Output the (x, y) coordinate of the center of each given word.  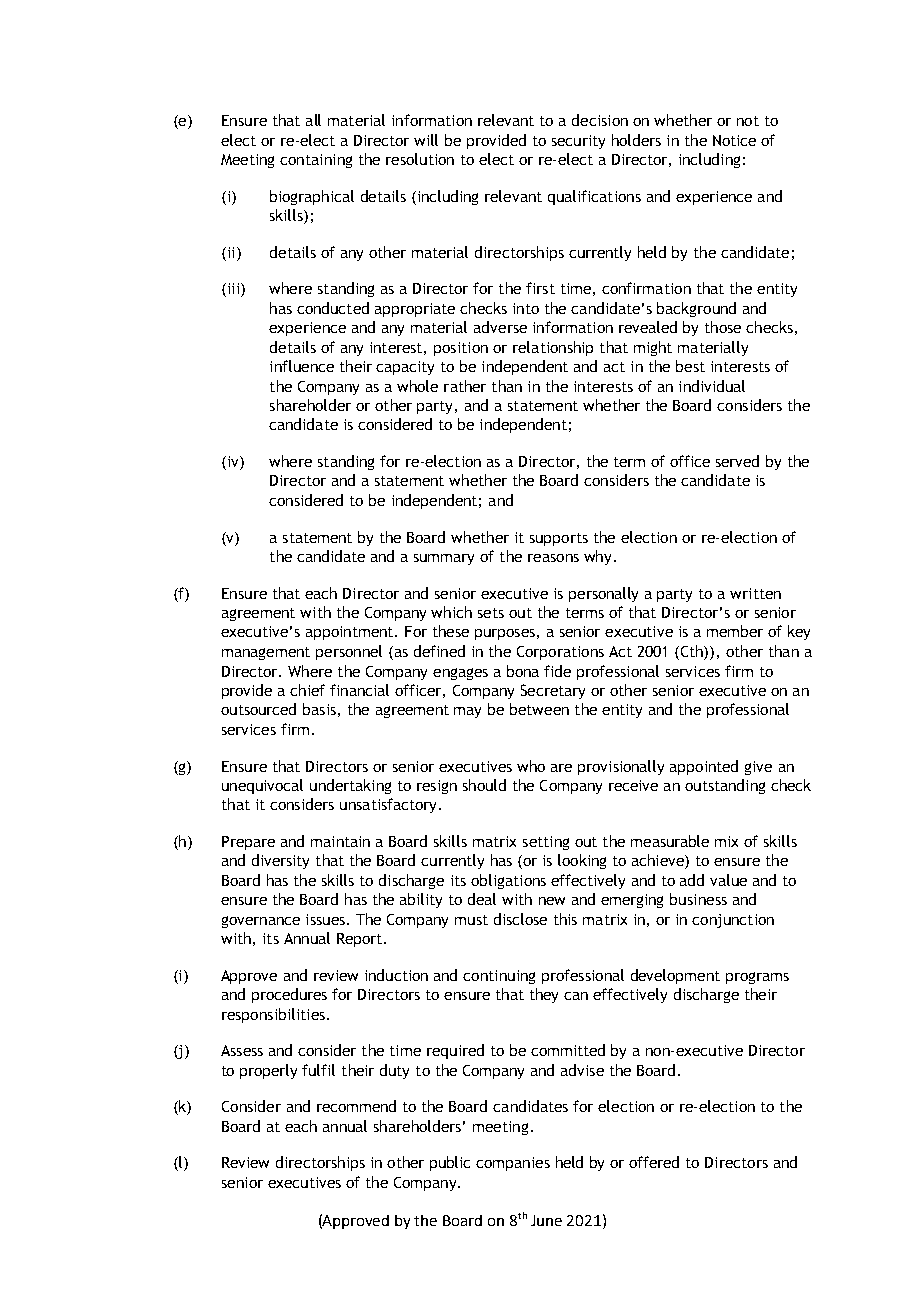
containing (316, 161)
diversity (280, 861)
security (578, 142)
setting (546, 843)
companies (513, 1164)
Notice (734, 140)
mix (726, 841)
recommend (356, 1106)
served (737, 461)
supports (559, 539)
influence (302, 366)
